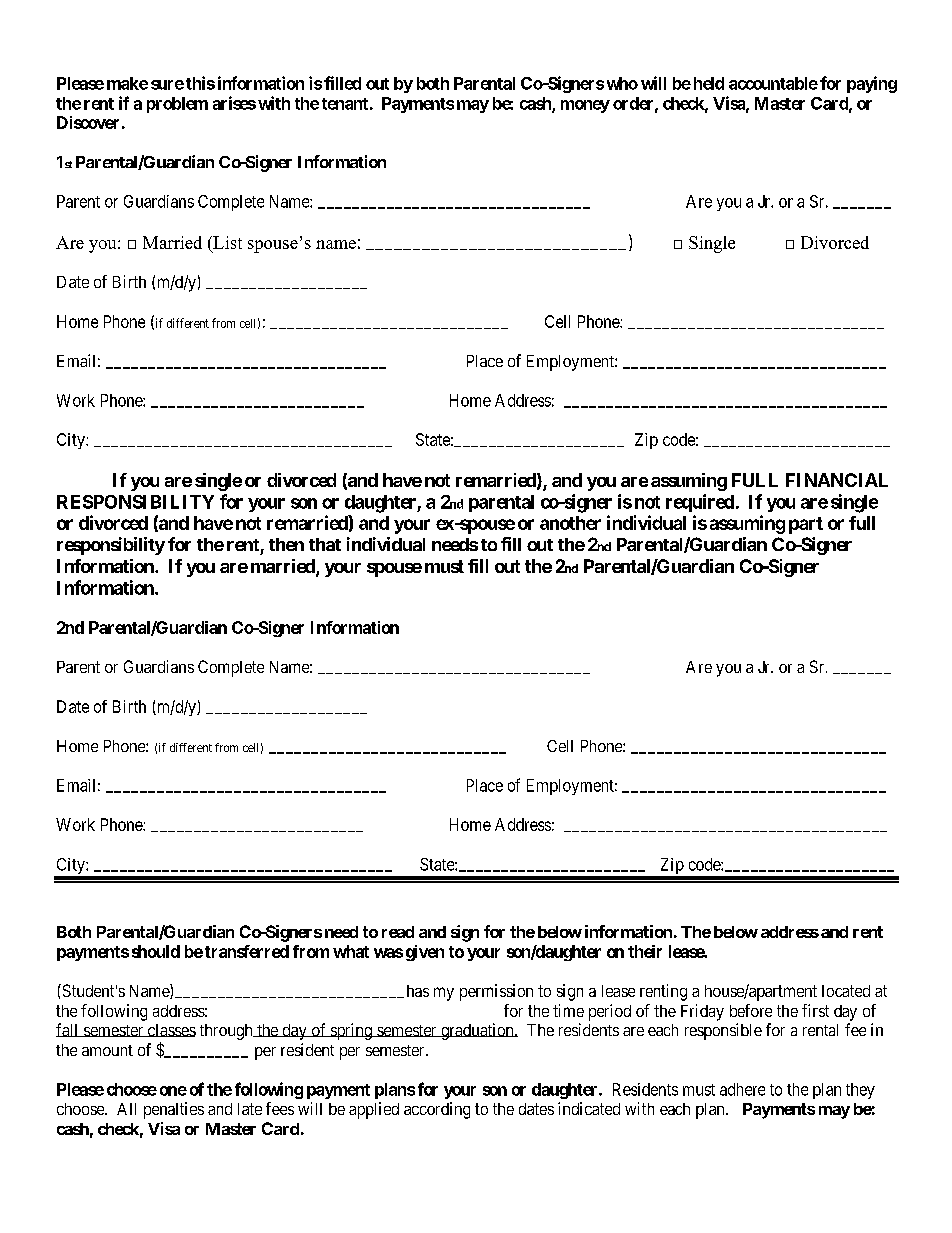 The width and height of the document is (952, 1233). I want to click on according, so click(437, 1110).
